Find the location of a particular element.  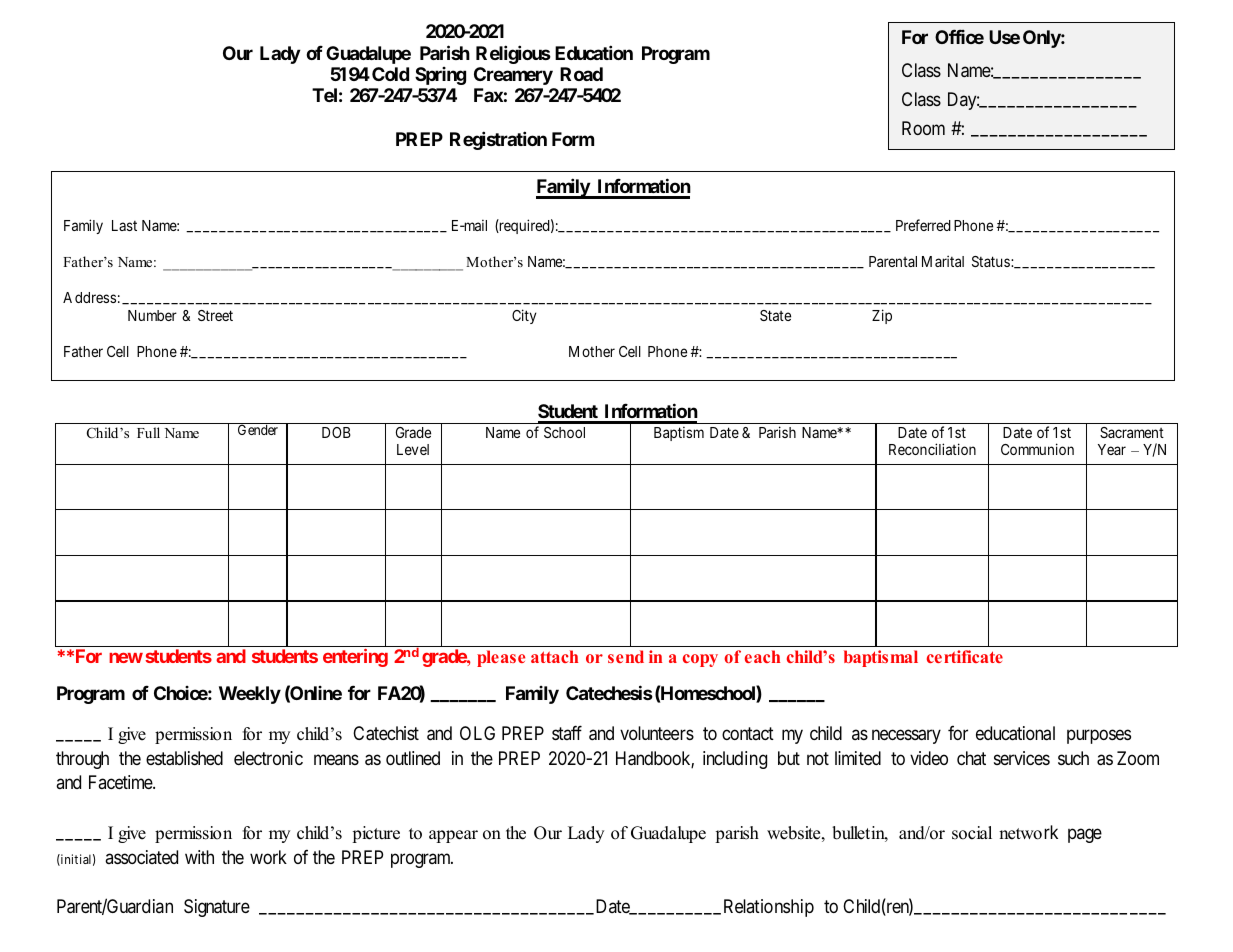

Cold is located at coordinates (390, 74).
